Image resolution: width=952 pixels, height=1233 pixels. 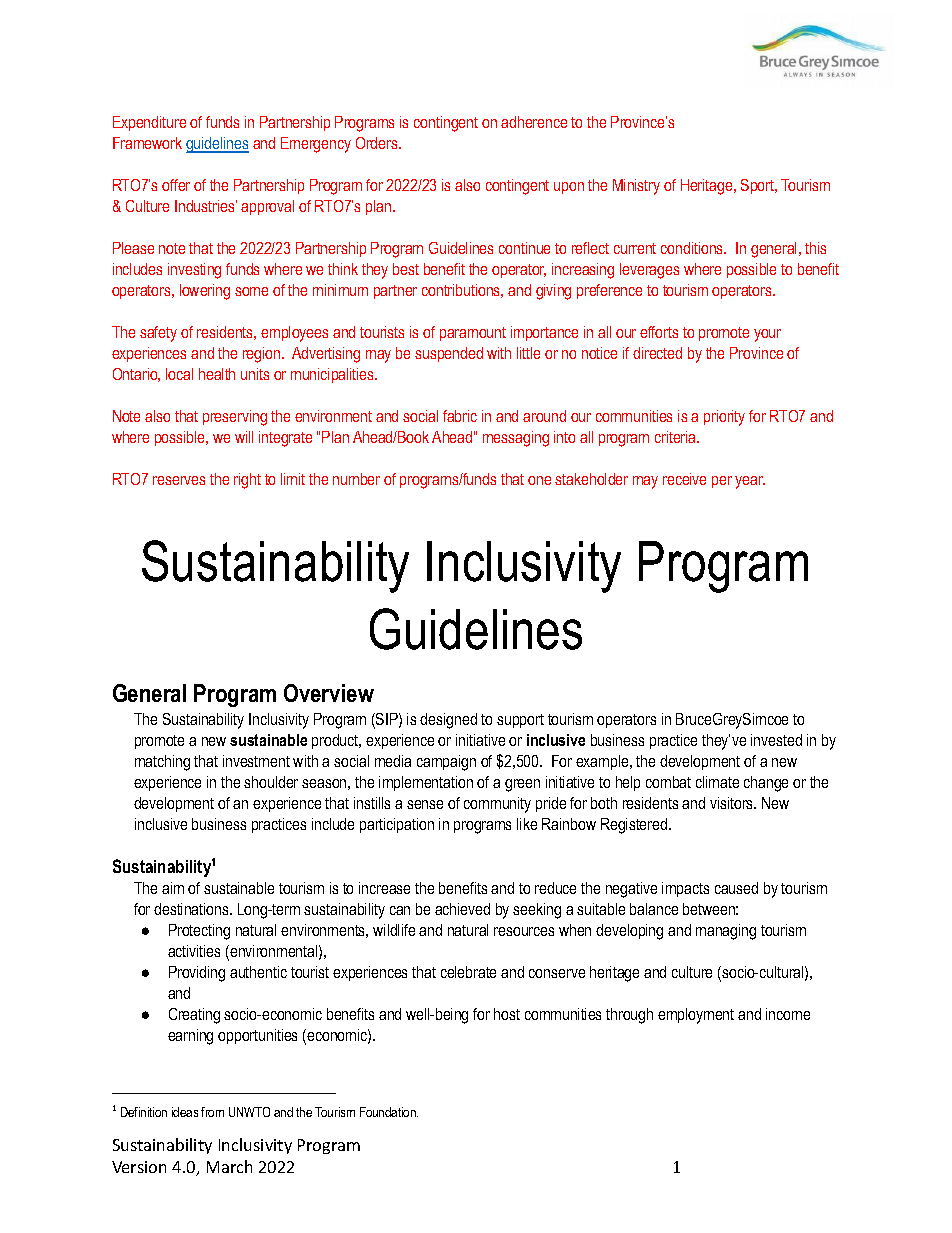 What do you see at coordinates (534, 122) in the document?
I see `adherence` at bounding box center [534, 122].
